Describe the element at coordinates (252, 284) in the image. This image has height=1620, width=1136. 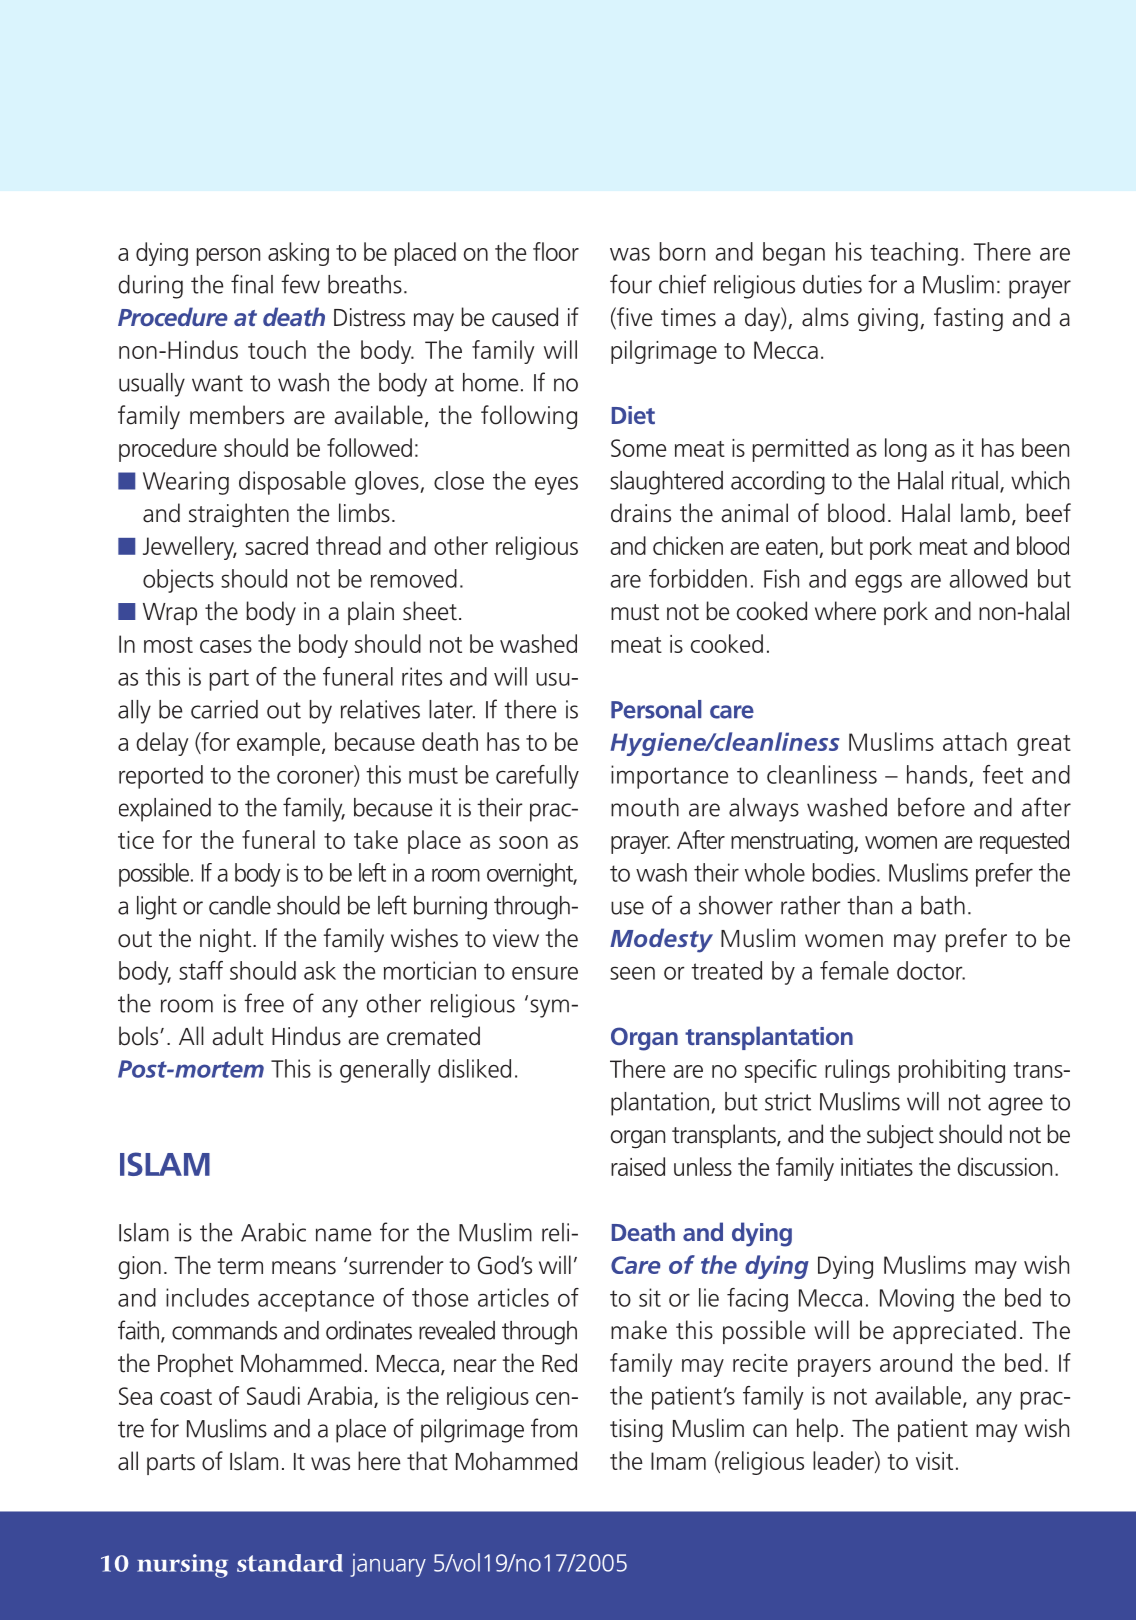
I see `final` at that location.
